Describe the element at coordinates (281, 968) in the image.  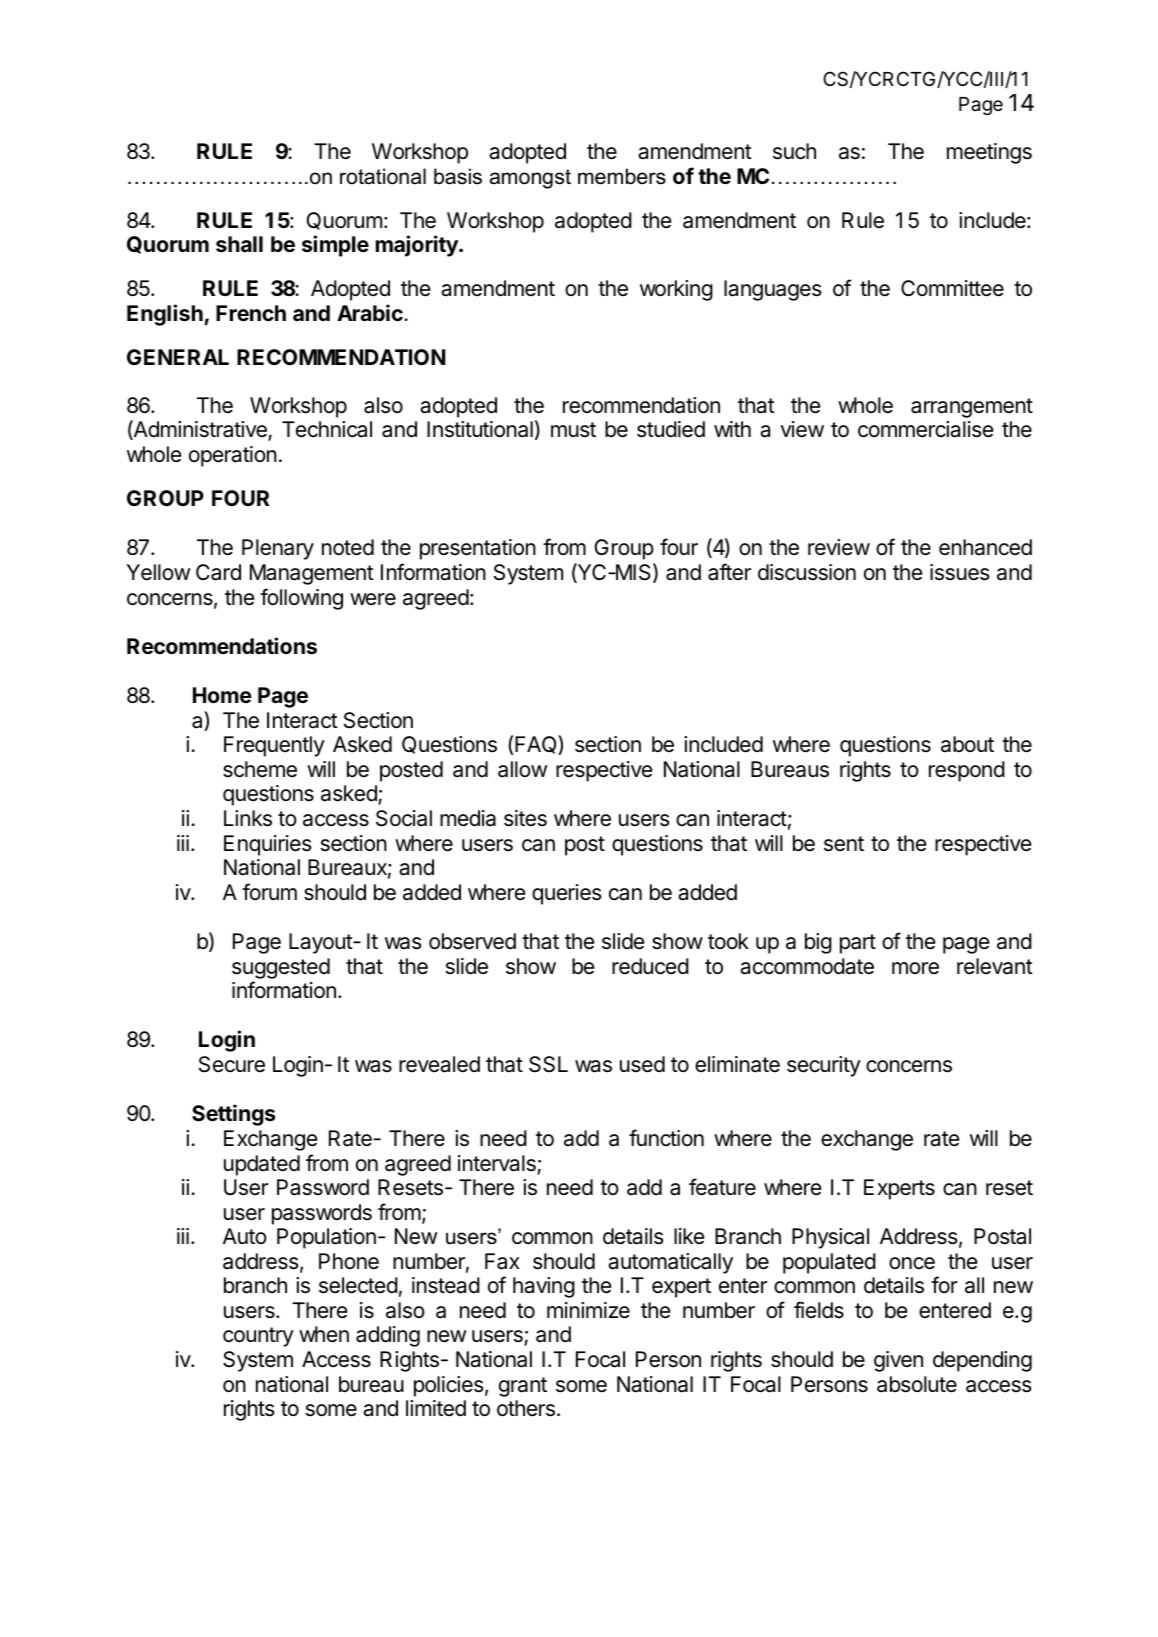
I see `suggested` at that location.
